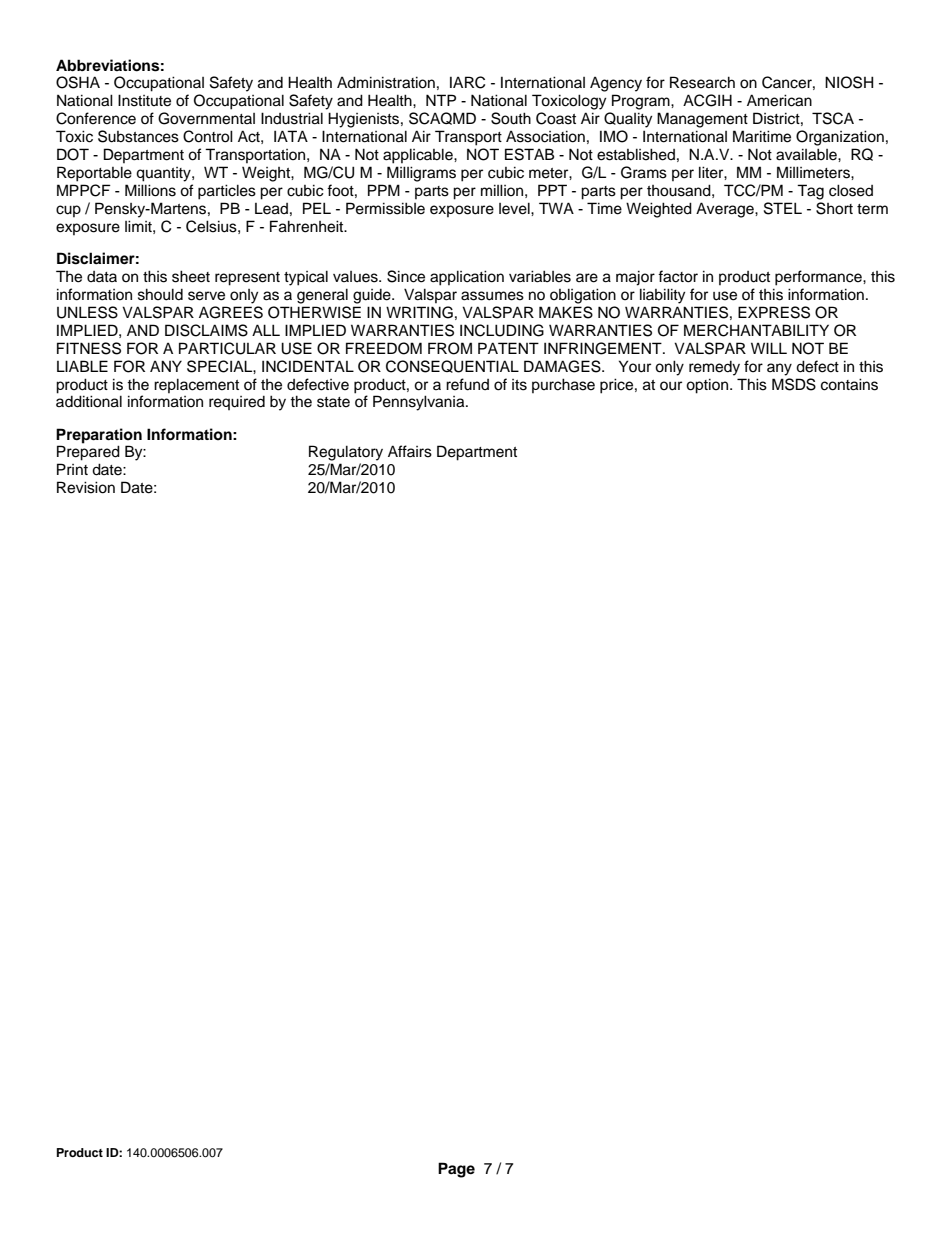 The height and width of the document is (1233, 952). What do you see at coordinates (441, 100) in the document?
I see `NTP` at bounding box center [441, 100].
